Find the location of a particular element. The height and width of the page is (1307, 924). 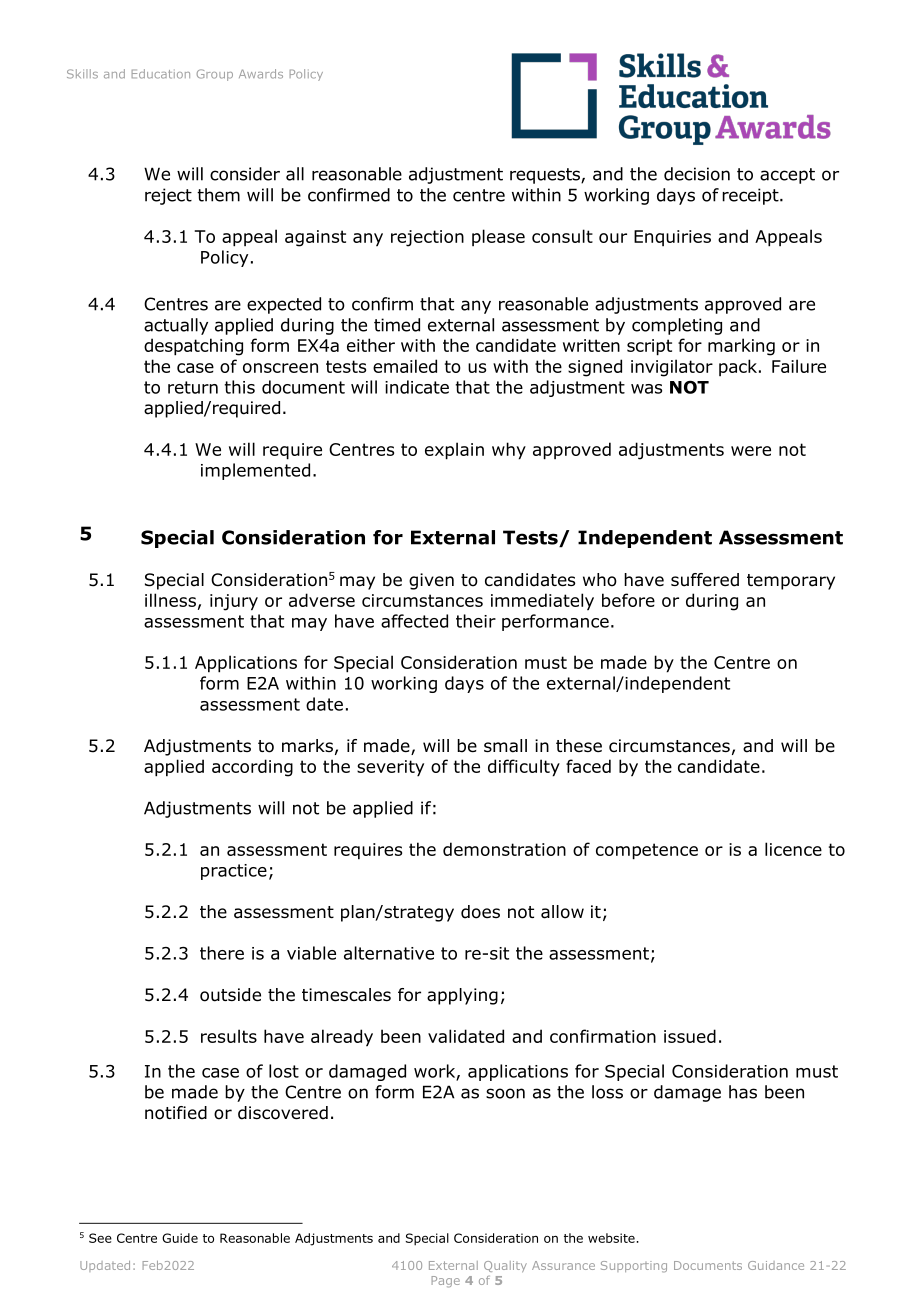

implemented is located at coordinates (255, 471).
